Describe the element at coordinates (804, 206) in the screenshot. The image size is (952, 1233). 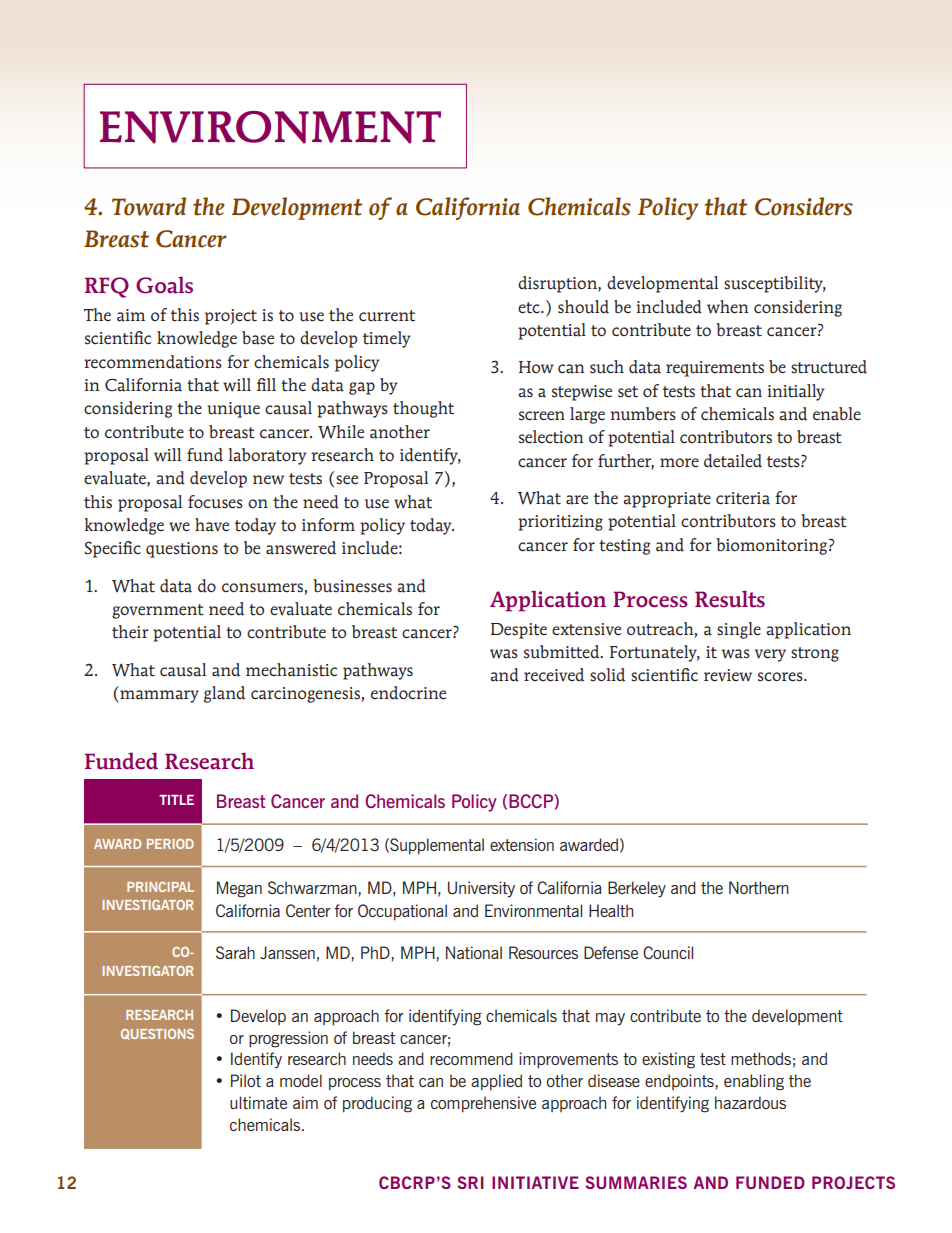
I see `Considers` at that location.
